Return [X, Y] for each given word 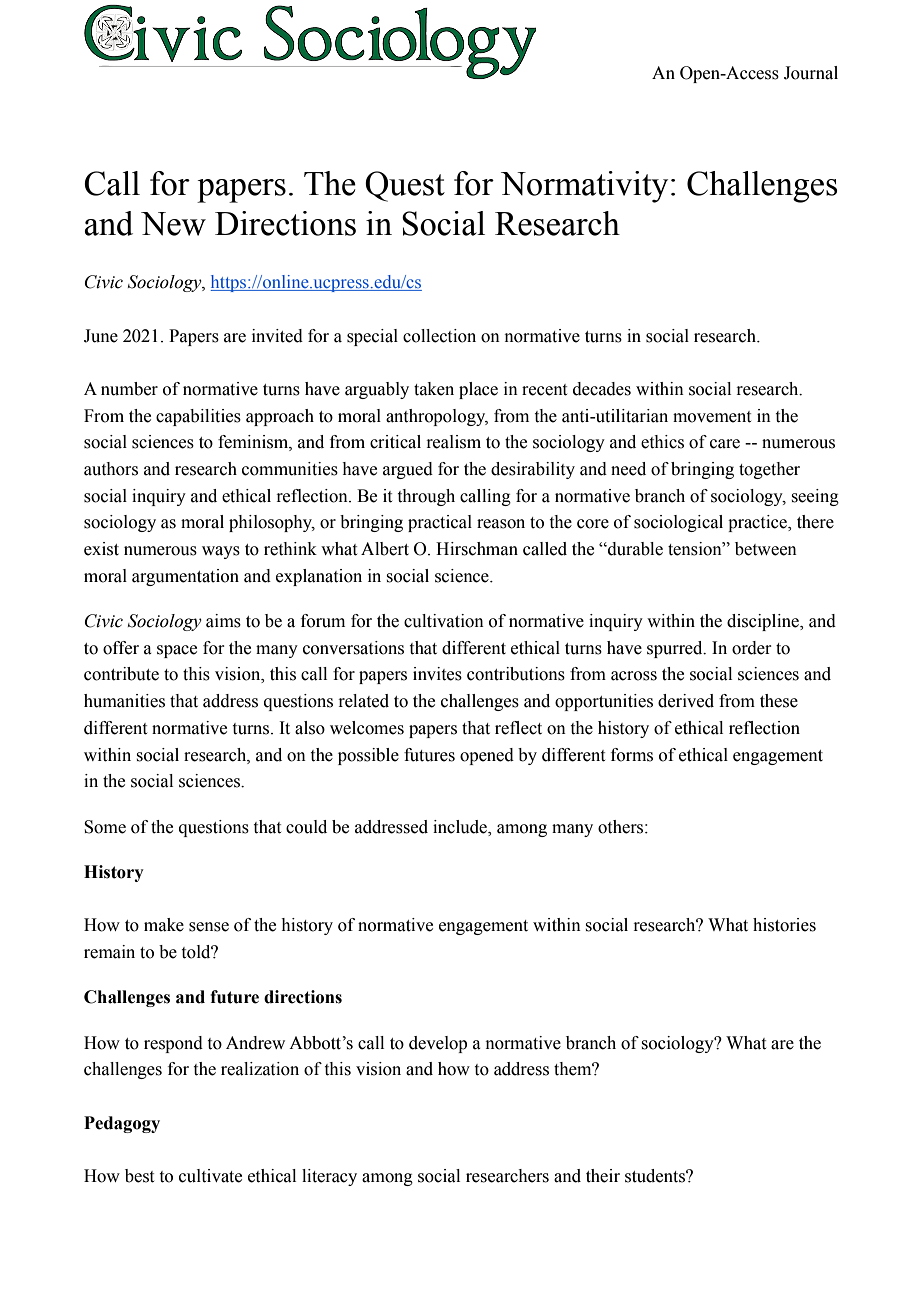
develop [438, 1044]
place [478, 390]
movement [712, 417]
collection [439, 336]
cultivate [210, 1176]
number [129, 389]
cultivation [444, 621]
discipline [764, 622]
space [177, 651]
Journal [811, 73]
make [164, 925]
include [461, 827]
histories [784, 925]
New [173, 224]
